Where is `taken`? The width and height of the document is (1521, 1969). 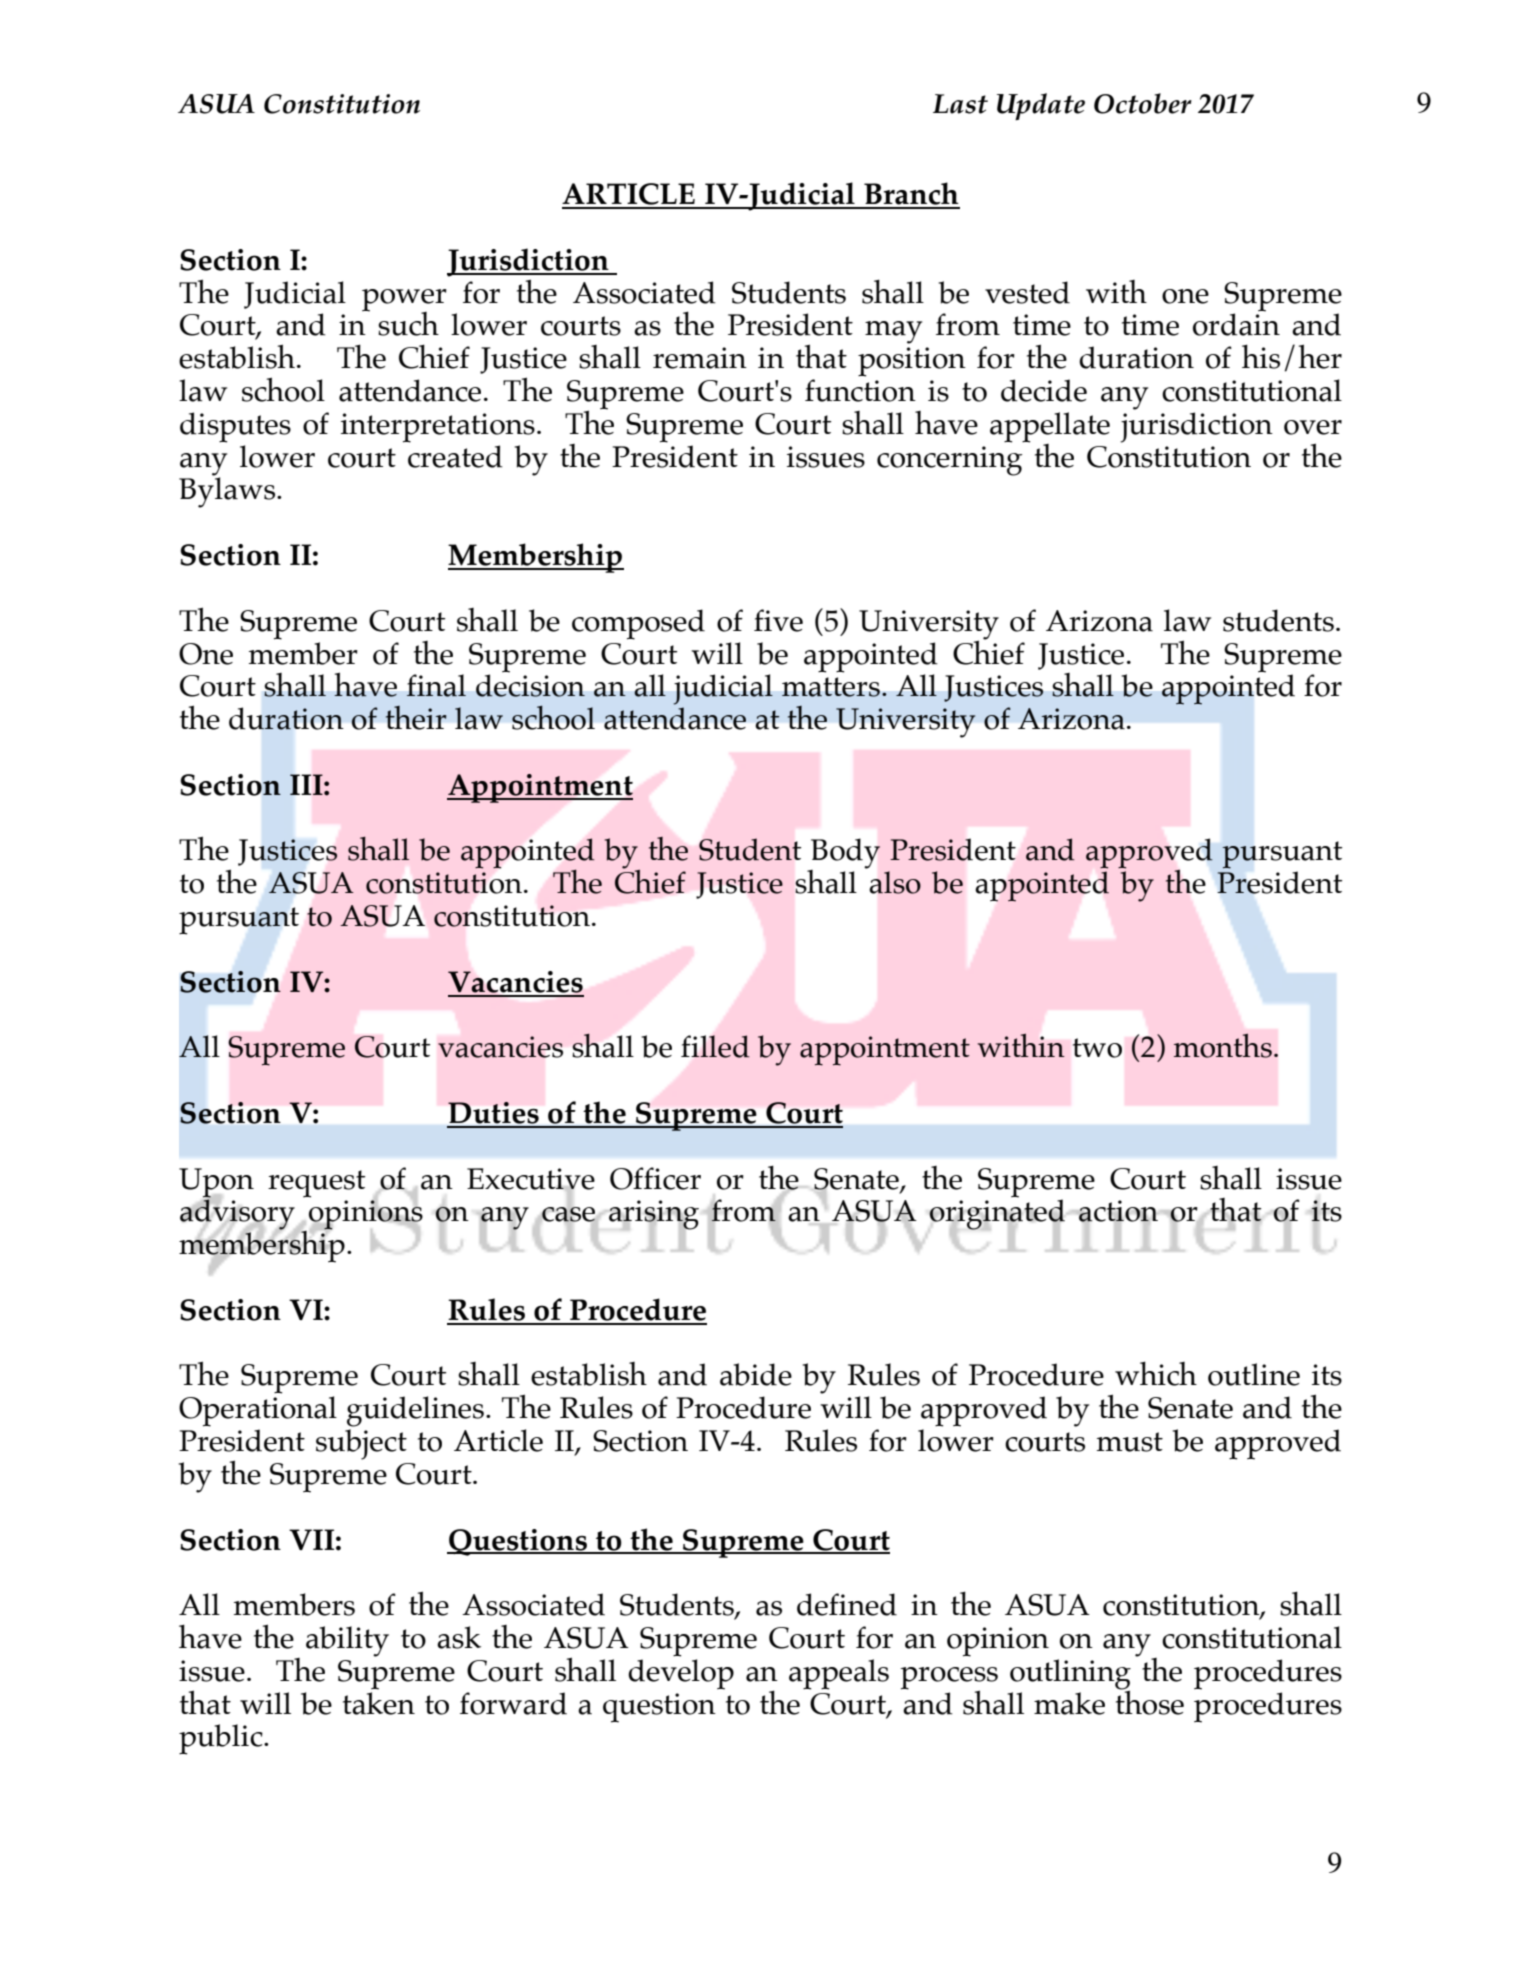
taken is located at coordinates (379, 1702).
